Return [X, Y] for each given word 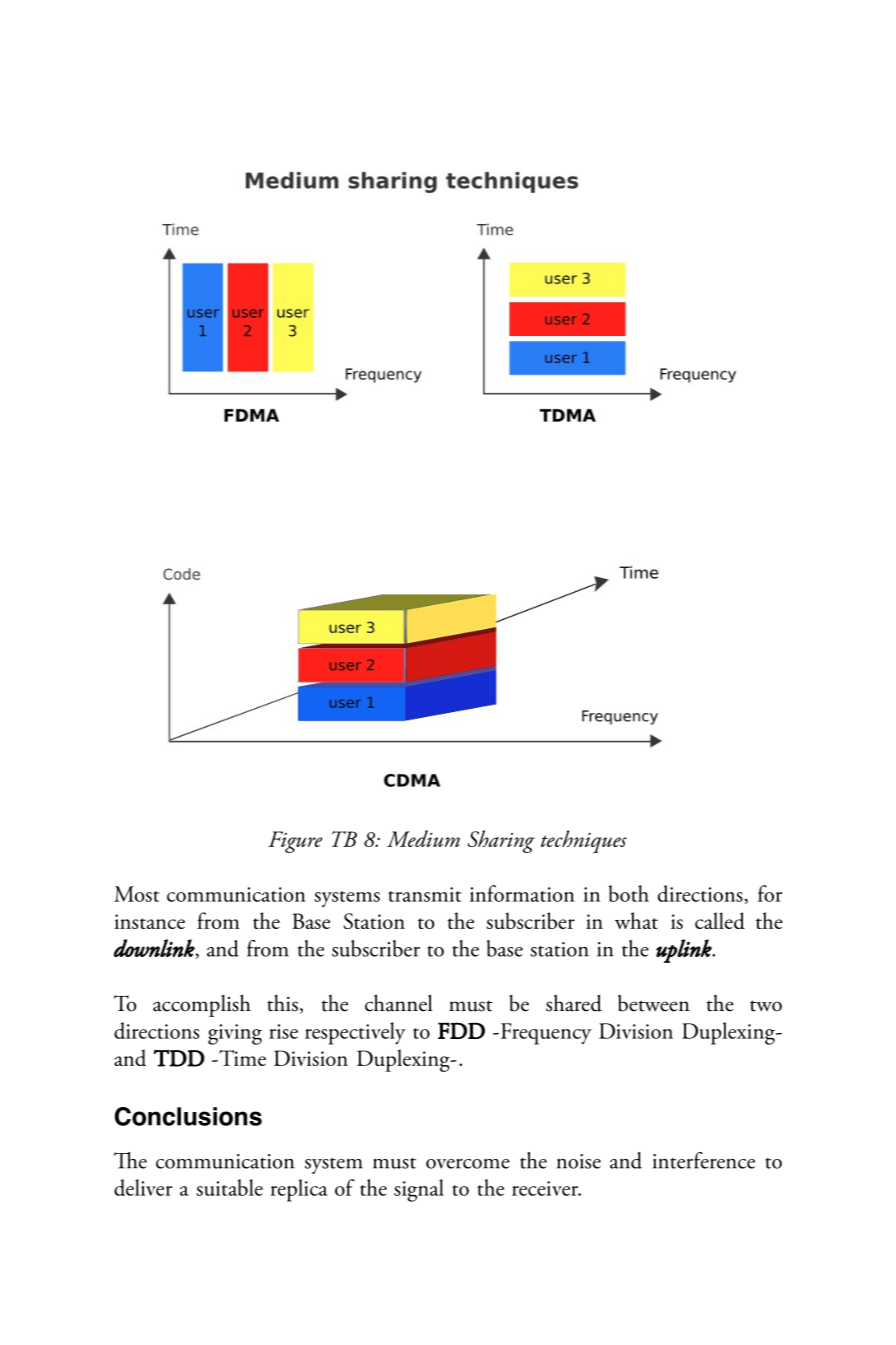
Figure [295, 842]
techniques [584, 841]
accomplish [202, 1005]
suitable [229, 1187]
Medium [423, 838]
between [654, 1003]
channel [399, 1003]
